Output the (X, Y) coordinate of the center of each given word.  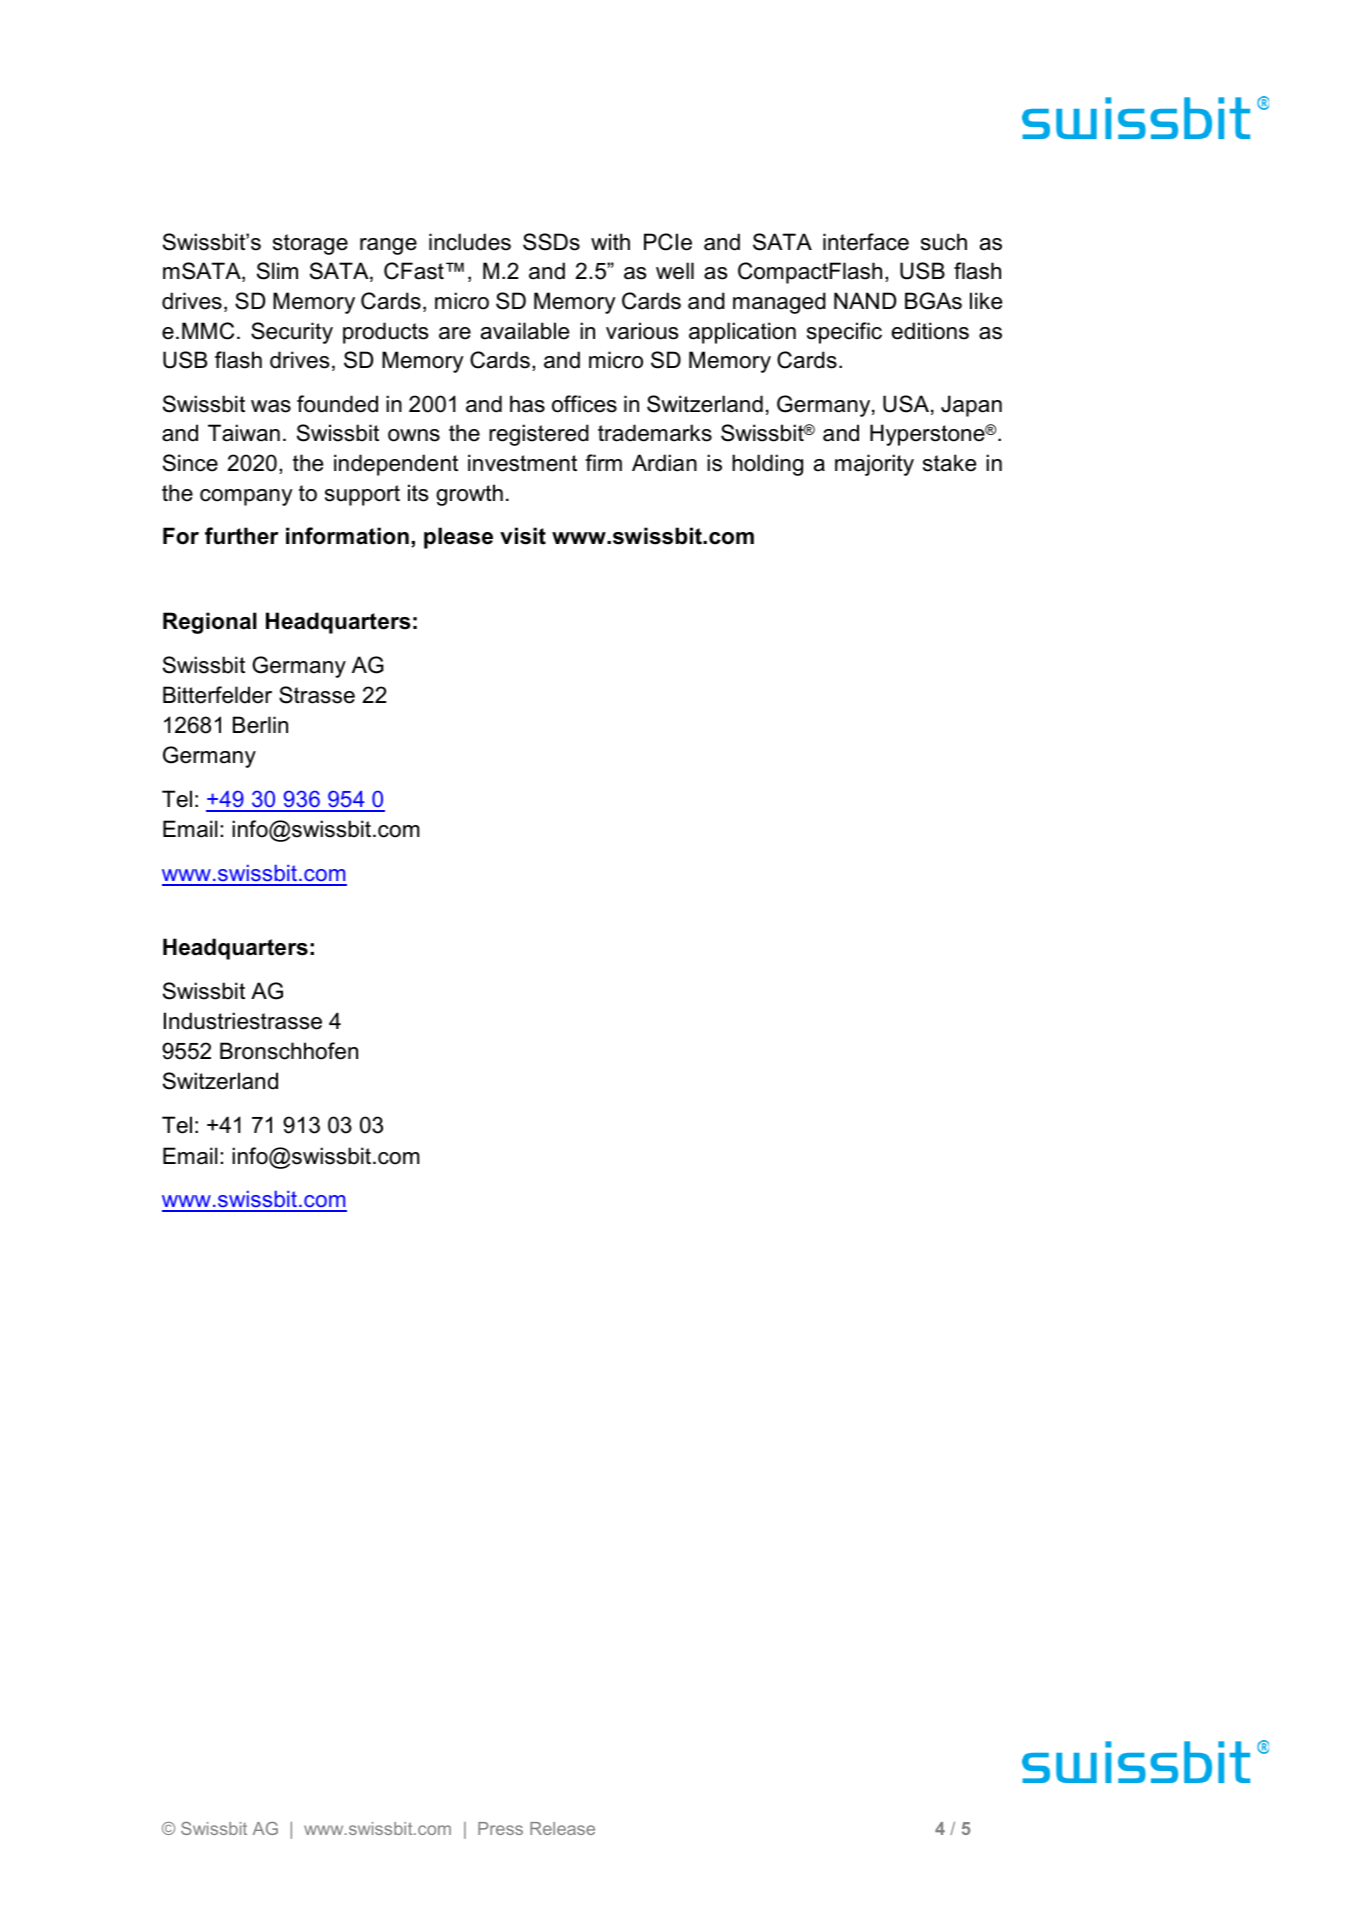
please (458, 538)
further (241, 536)
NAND (865, 300)
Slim (277, 271)
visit (523, 536)
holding (767, 465)
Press (500, 1828)
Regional (210, 623)
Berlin (260, 725)
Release (562, 1828)
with (610, 241)
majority (874, 465)
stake (949, 463)
